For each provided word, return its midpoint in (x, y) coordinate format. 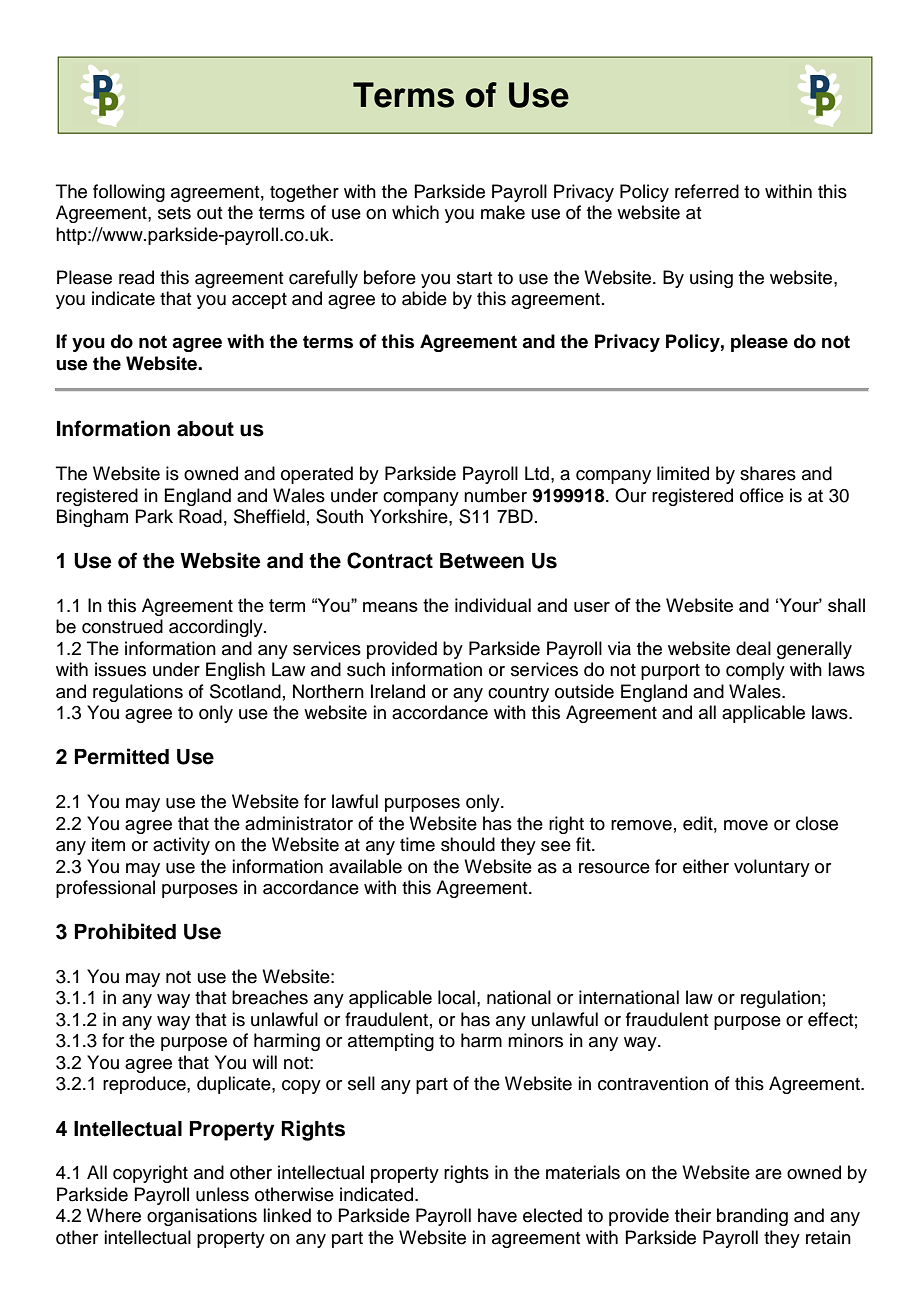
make (503, 212)
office (762, 495)
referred (707, 191)
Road (200, 516)
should (468, 844)
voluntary (772, 868)
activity (181, 846)
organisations (202, 1217)
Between (482, 561)
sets (174, 213)
